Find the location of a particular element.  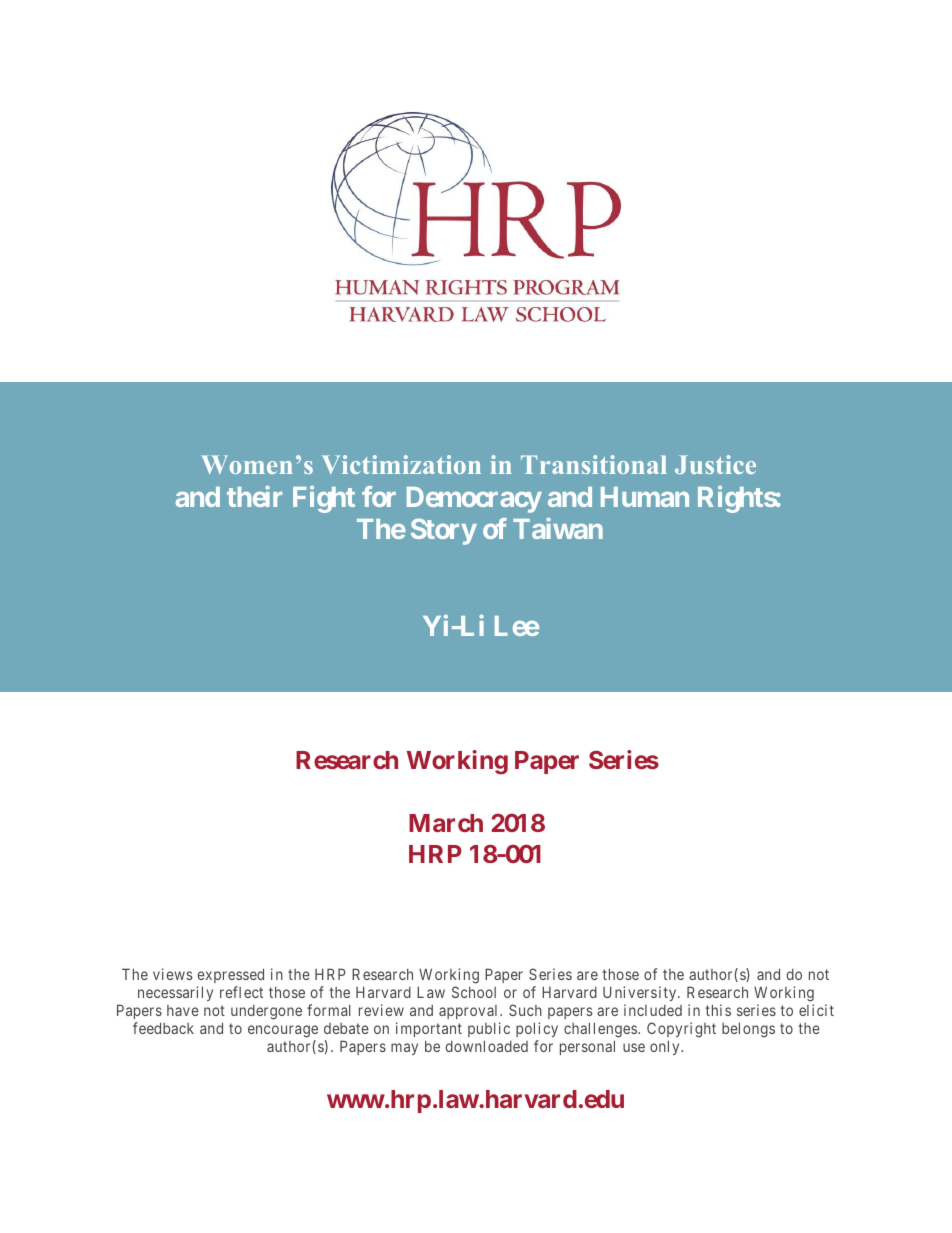

Democracy is located at coordinates (474, 500).
